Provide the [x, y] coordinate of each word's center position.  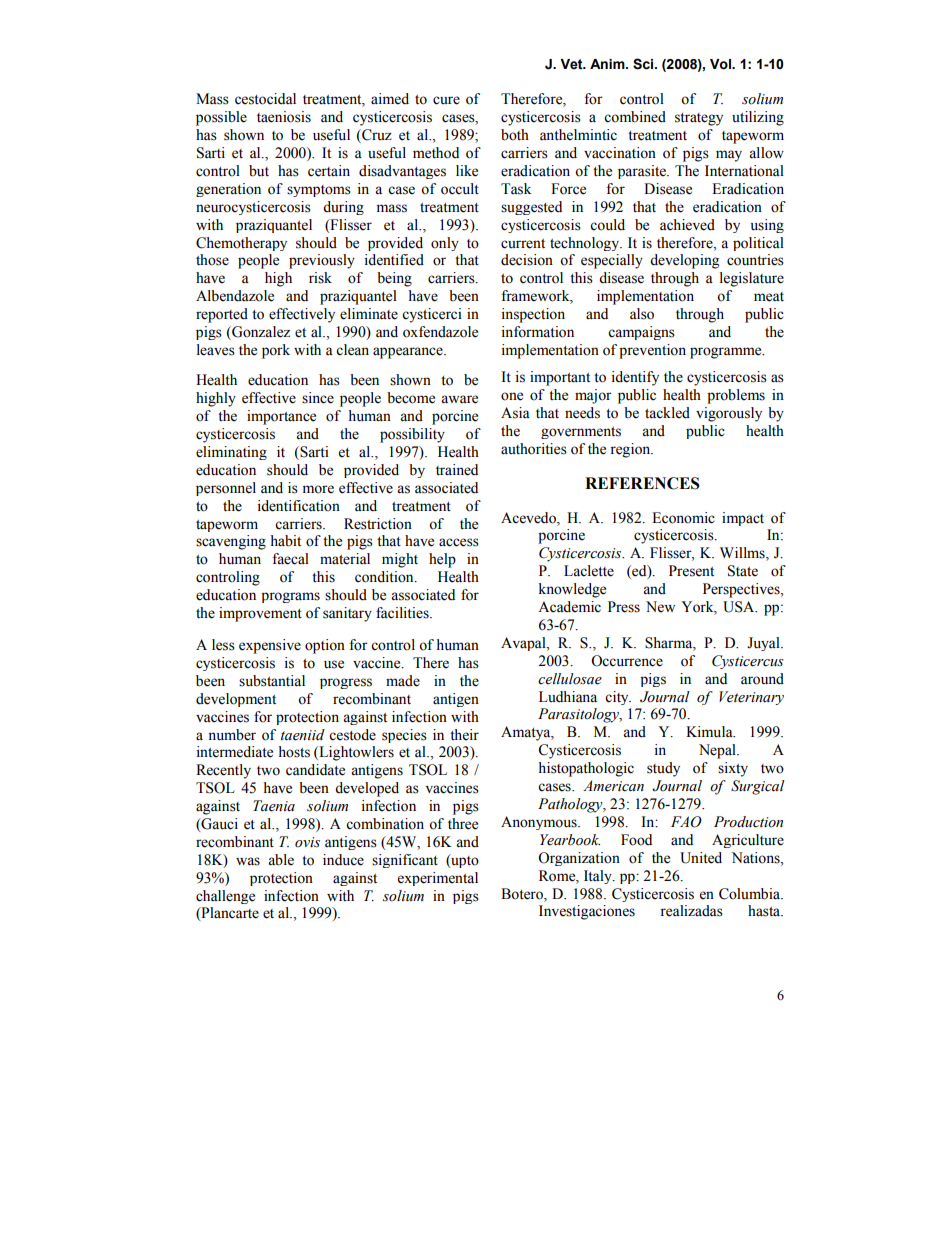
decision [527, 260]
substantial [272, 681]
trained [457, 470]
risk [320, 278]
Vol [721, 64]
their [464, 735]
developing [684, 261]
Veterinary [751, 698]
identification [299, 506]
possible [221, 118]
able [281, 860]
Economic [683, 518]
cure [446, 100]
